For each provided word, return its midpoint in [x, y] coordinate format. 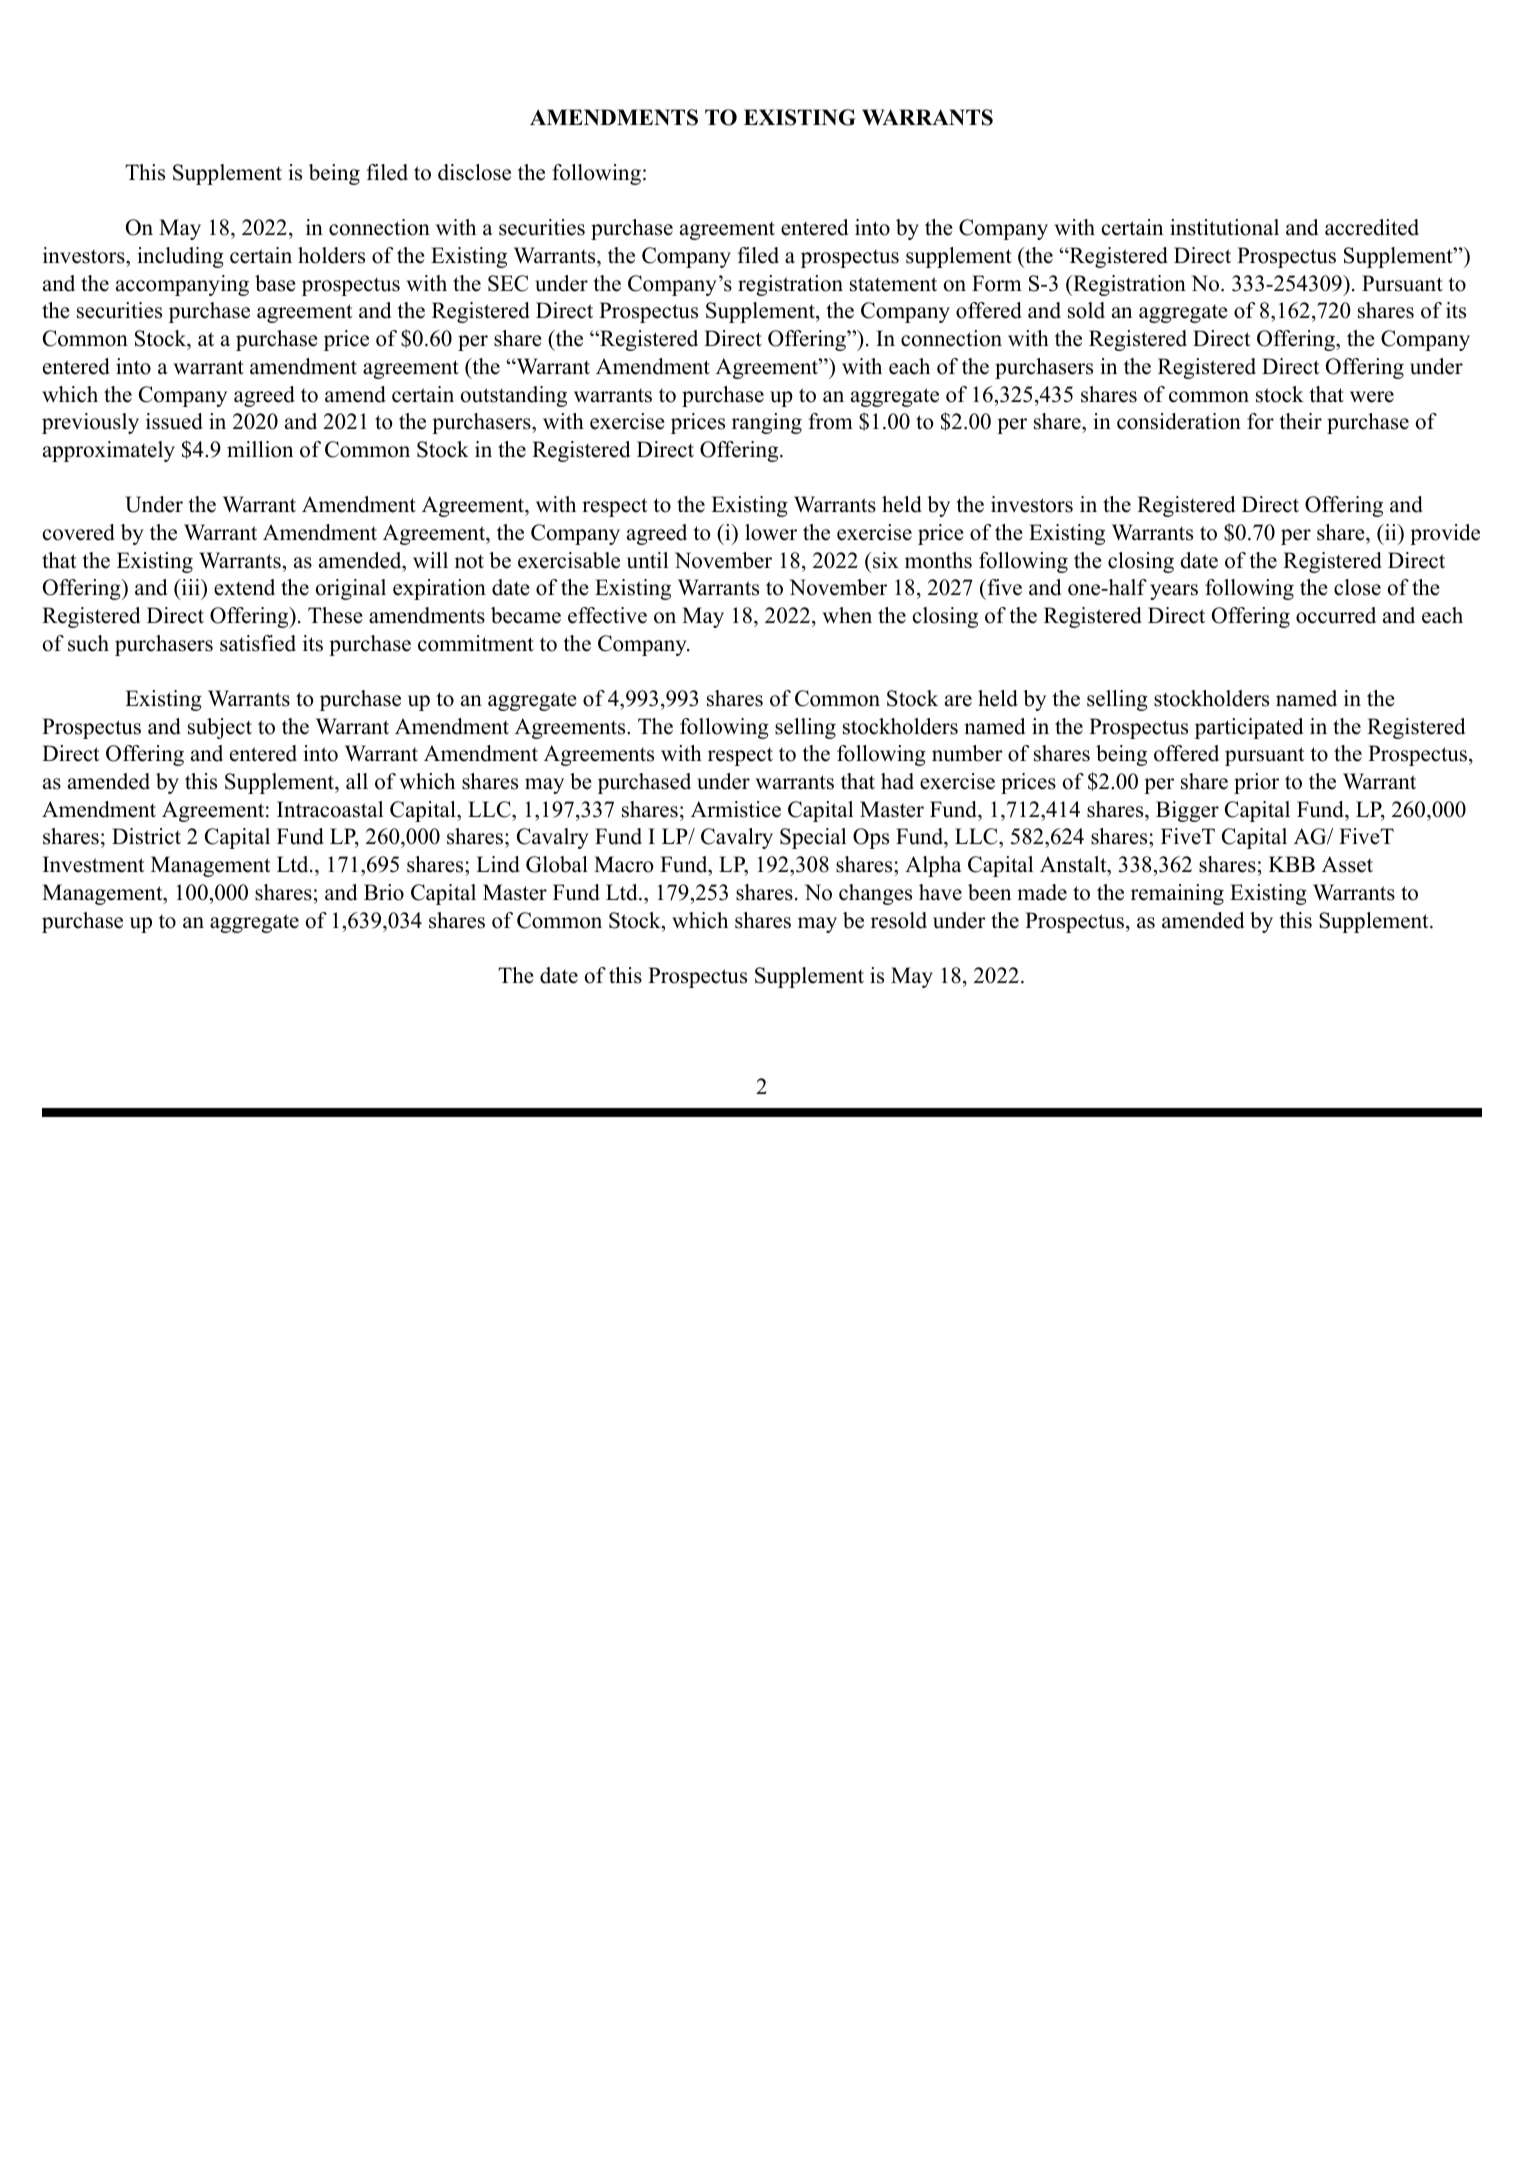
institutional [1224, 227]
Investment [93, 864]
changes [875, 894]
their [1300, 421]
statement [893, 284]
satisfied [258, 643]
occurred [1336, 615]
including [180, 257]
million [260, 449]
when [847, 615]
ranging [767, 423]
